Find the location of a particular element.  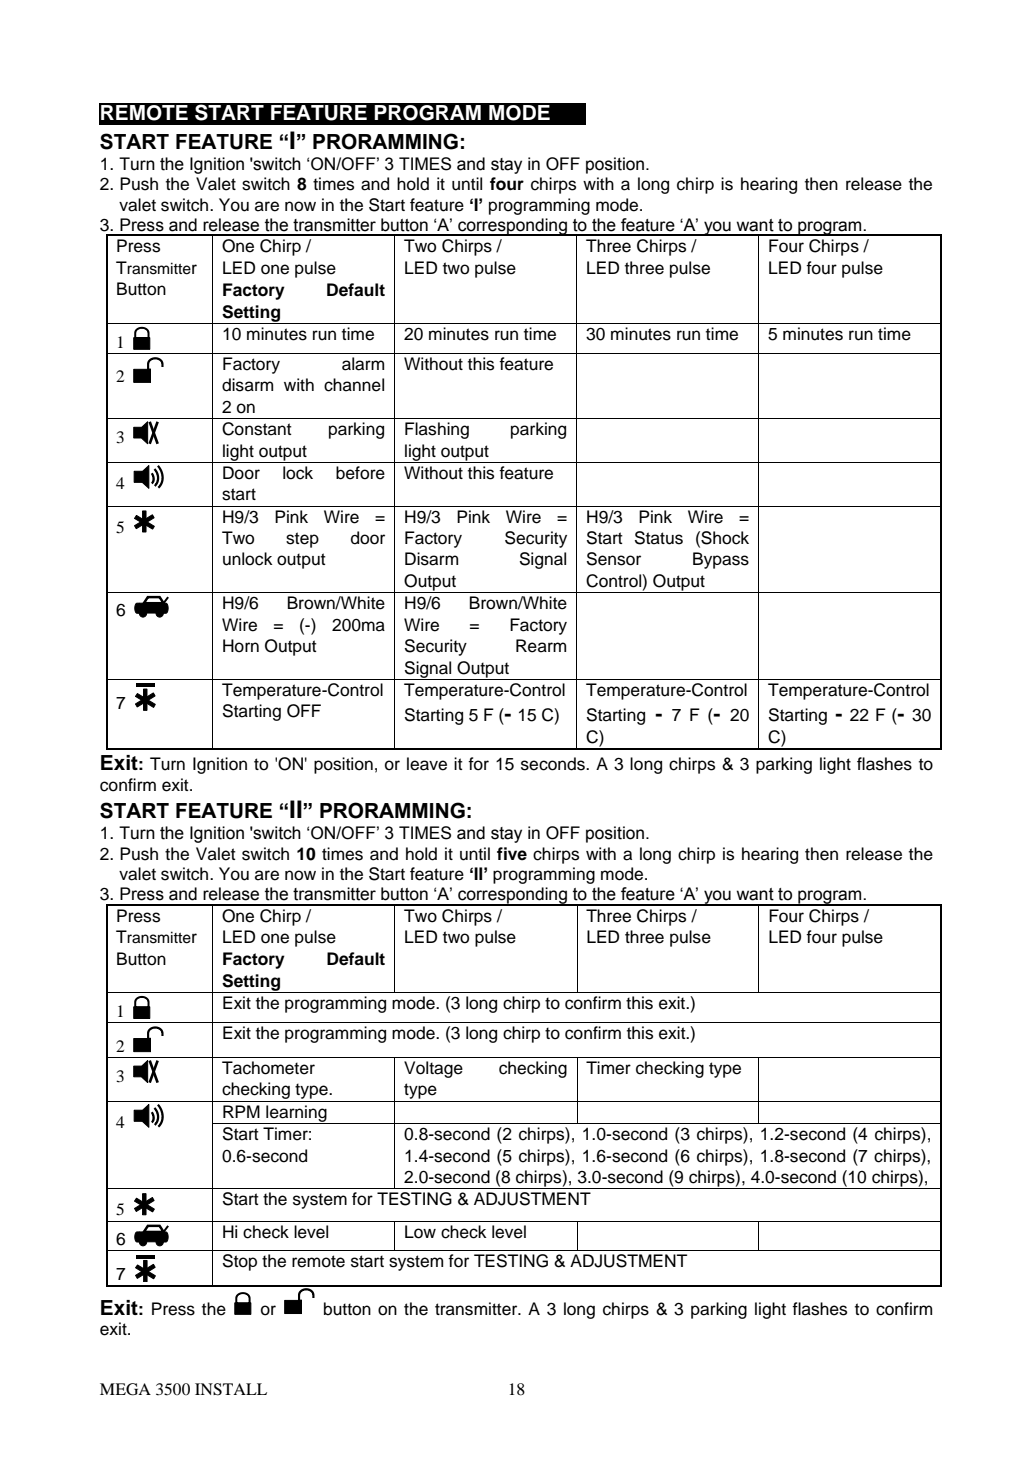

Sensor is located at coordinates (614, 559).
